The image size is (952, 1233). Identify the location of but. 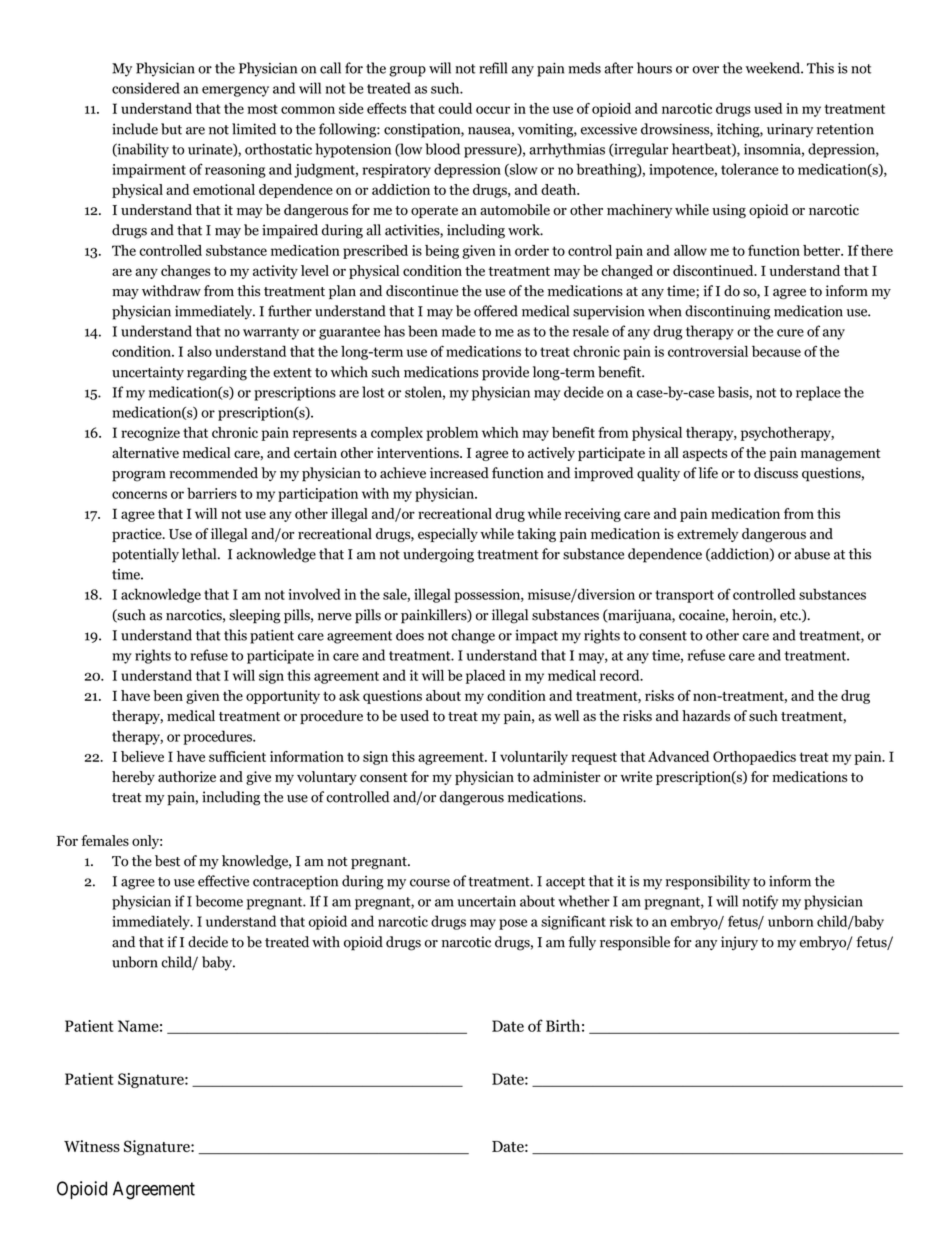
(171, 129).
